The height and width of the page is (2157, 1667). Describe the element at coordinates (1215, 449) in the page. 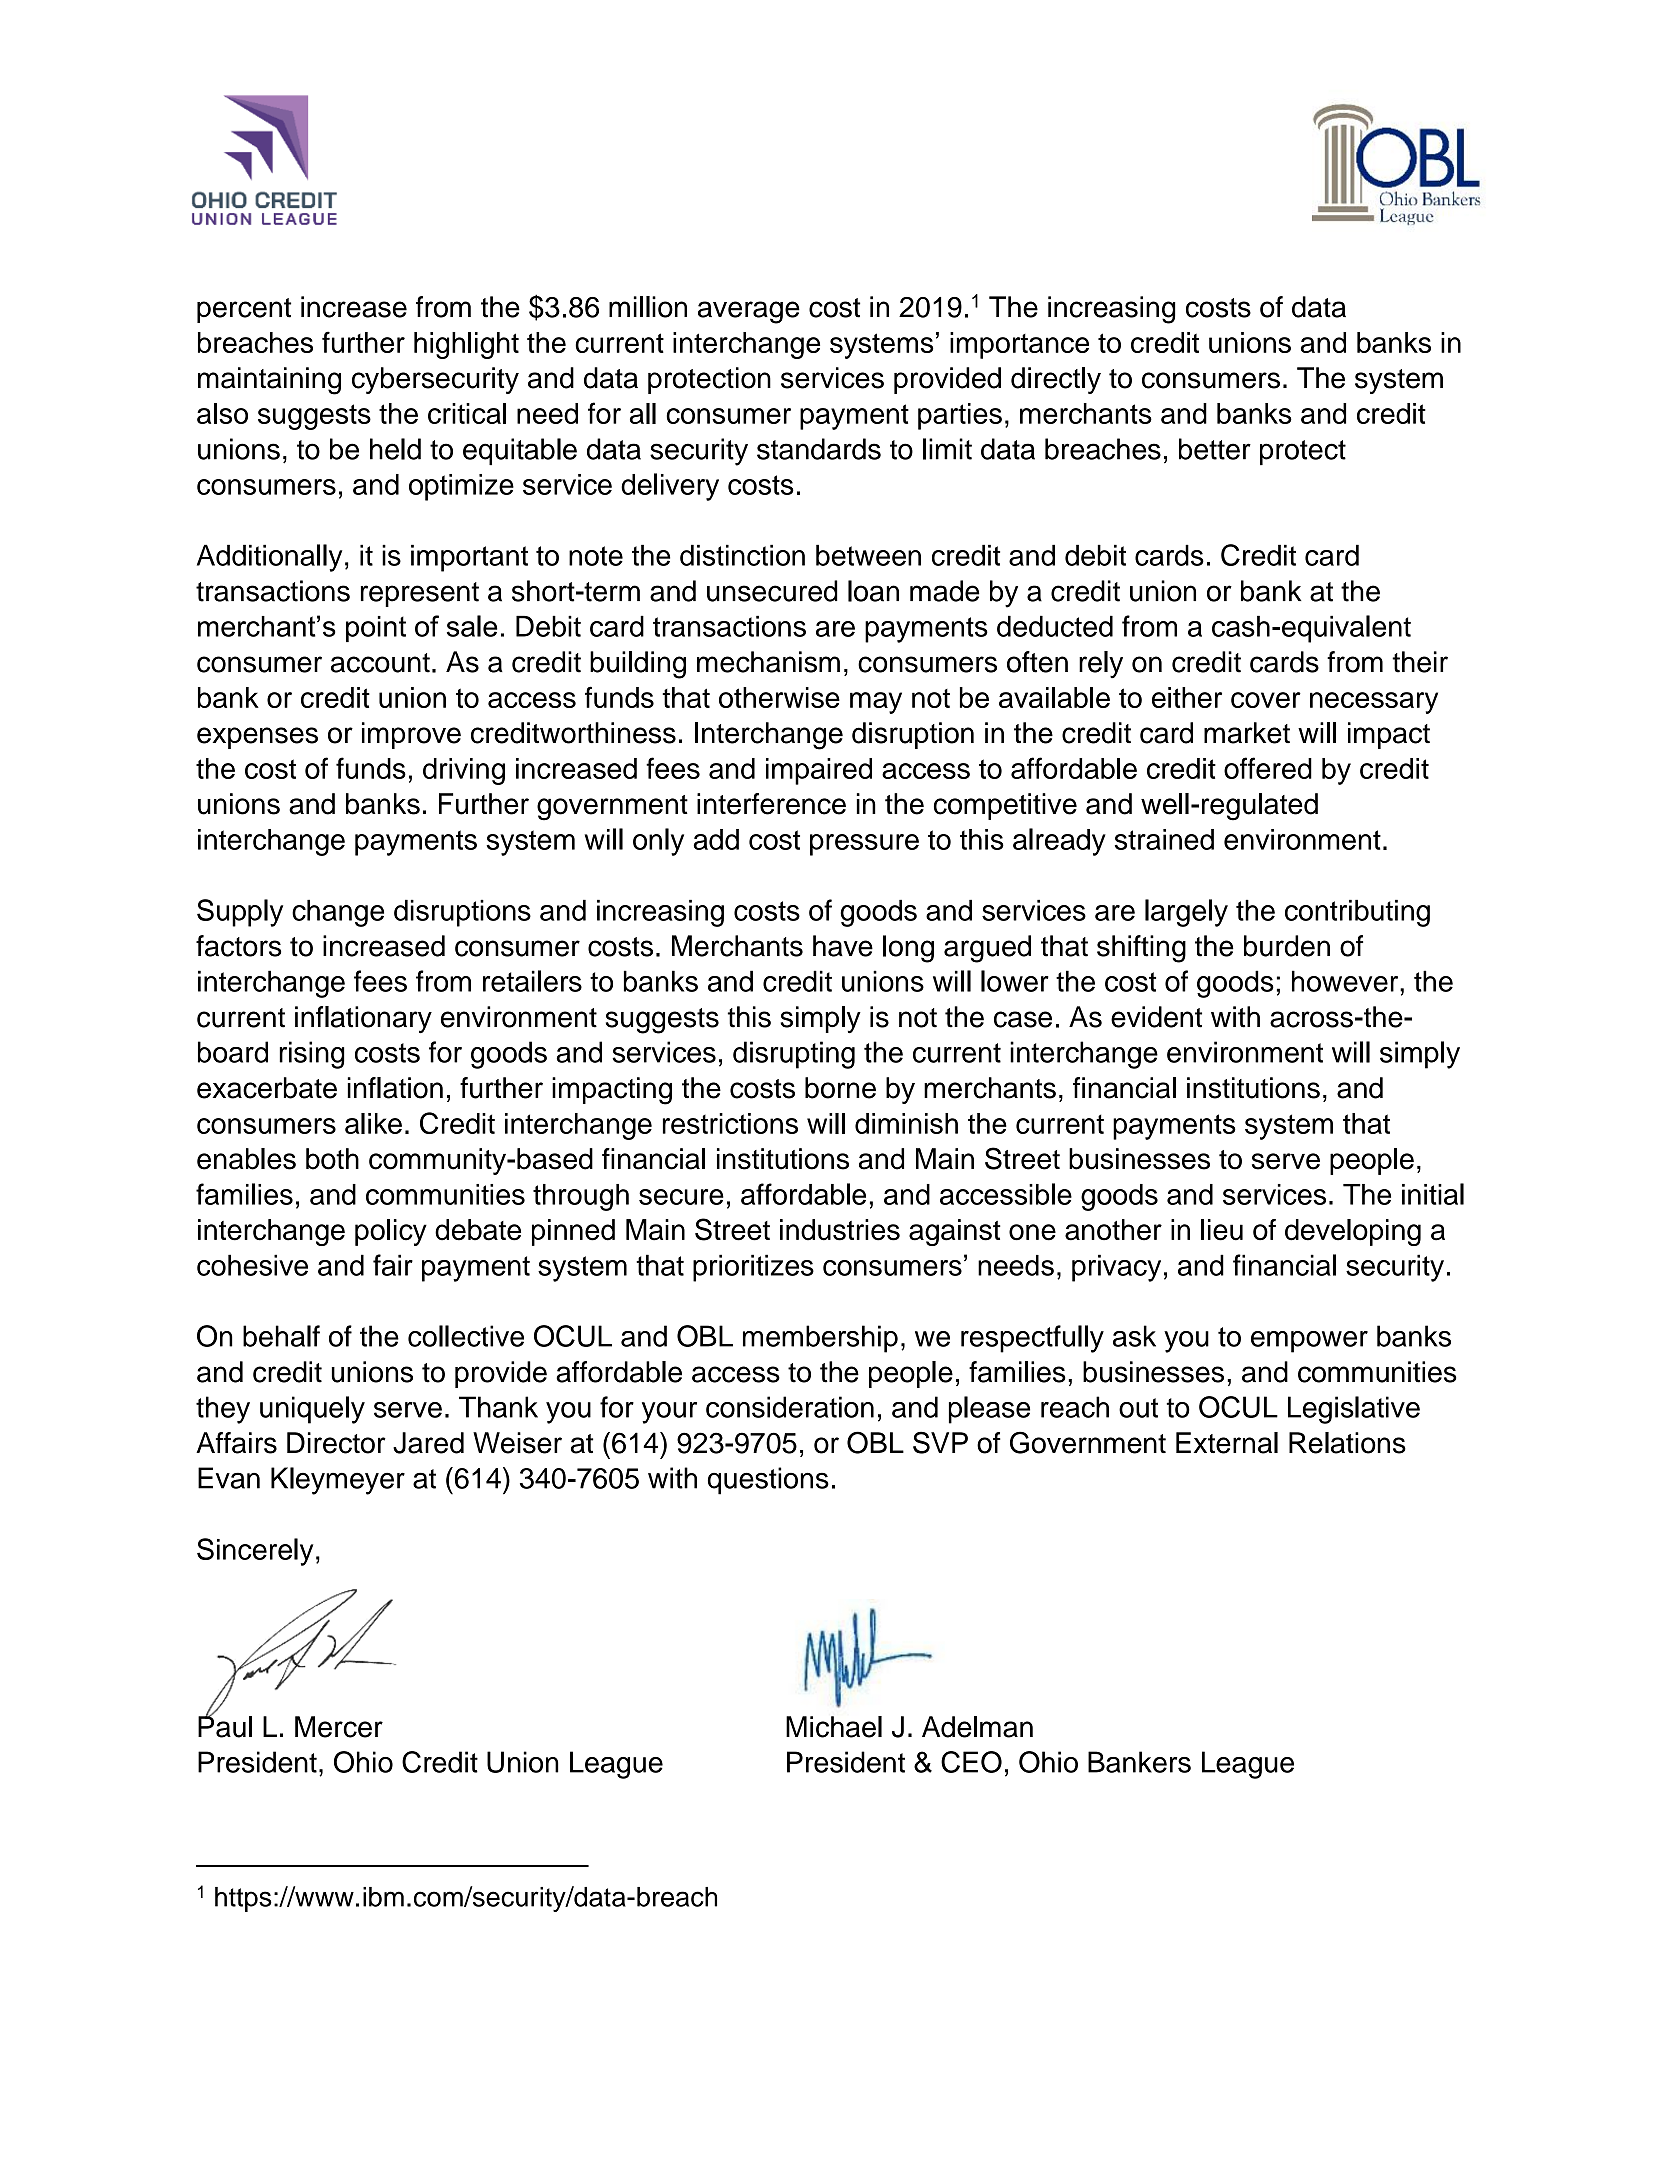

I see `better` at that location.
